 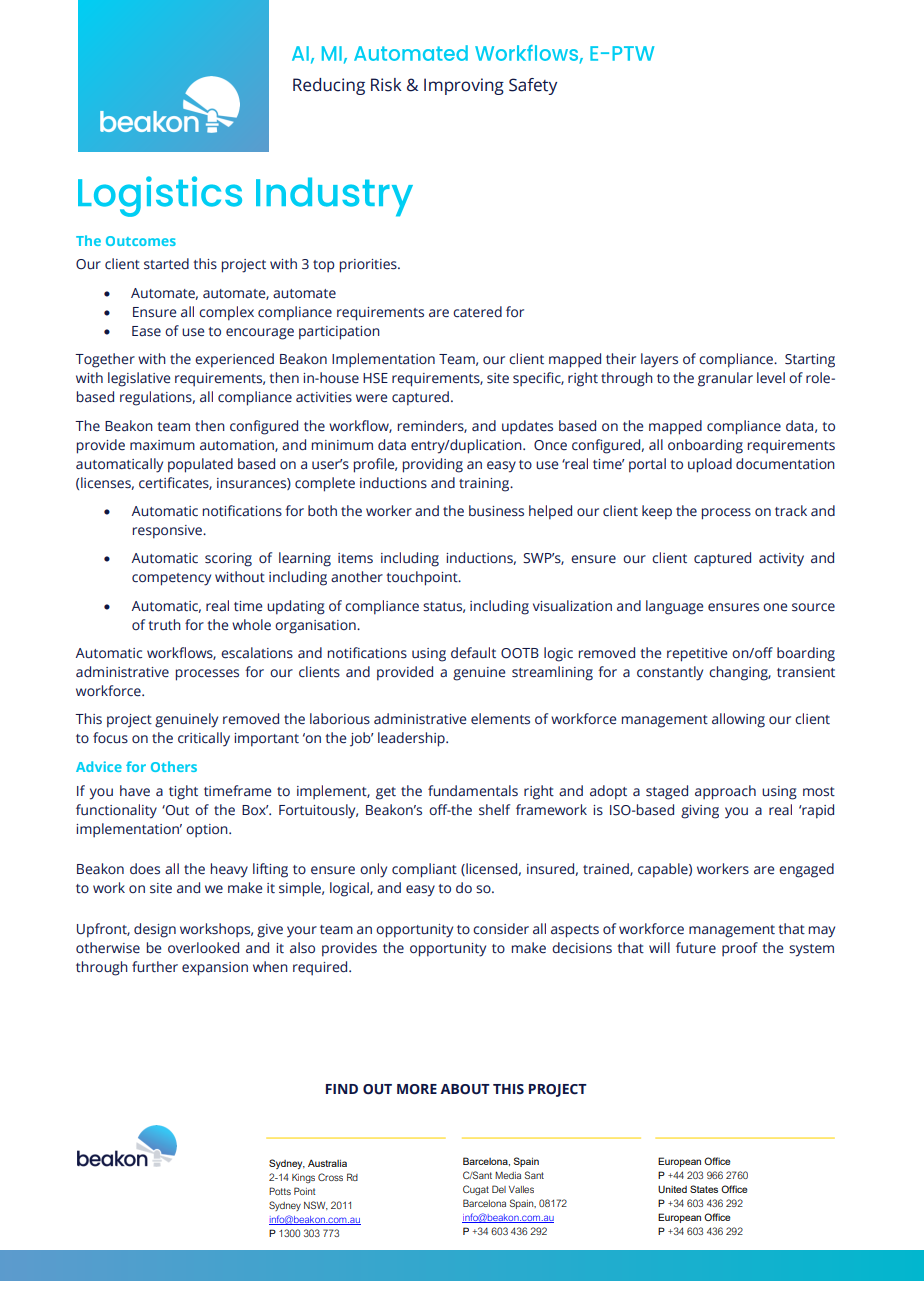 I want to click on tight, so click(x=183, y=792).
